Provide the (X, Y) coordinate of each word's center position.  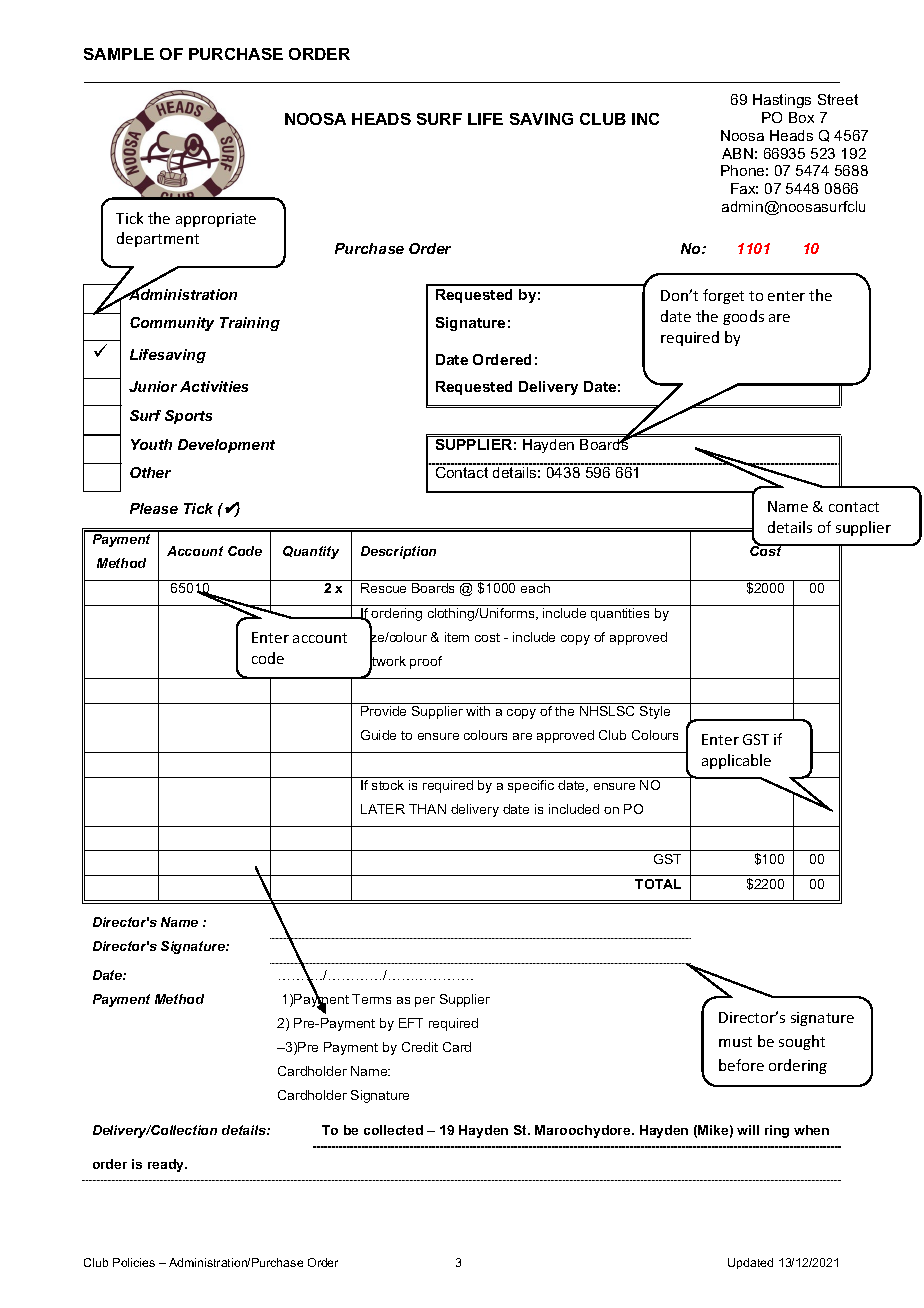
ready (167, 1165)
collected (393, 1130)
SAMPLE (119, 54)
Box (801, 117)
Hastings (782, 101)
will (748, 1130)
